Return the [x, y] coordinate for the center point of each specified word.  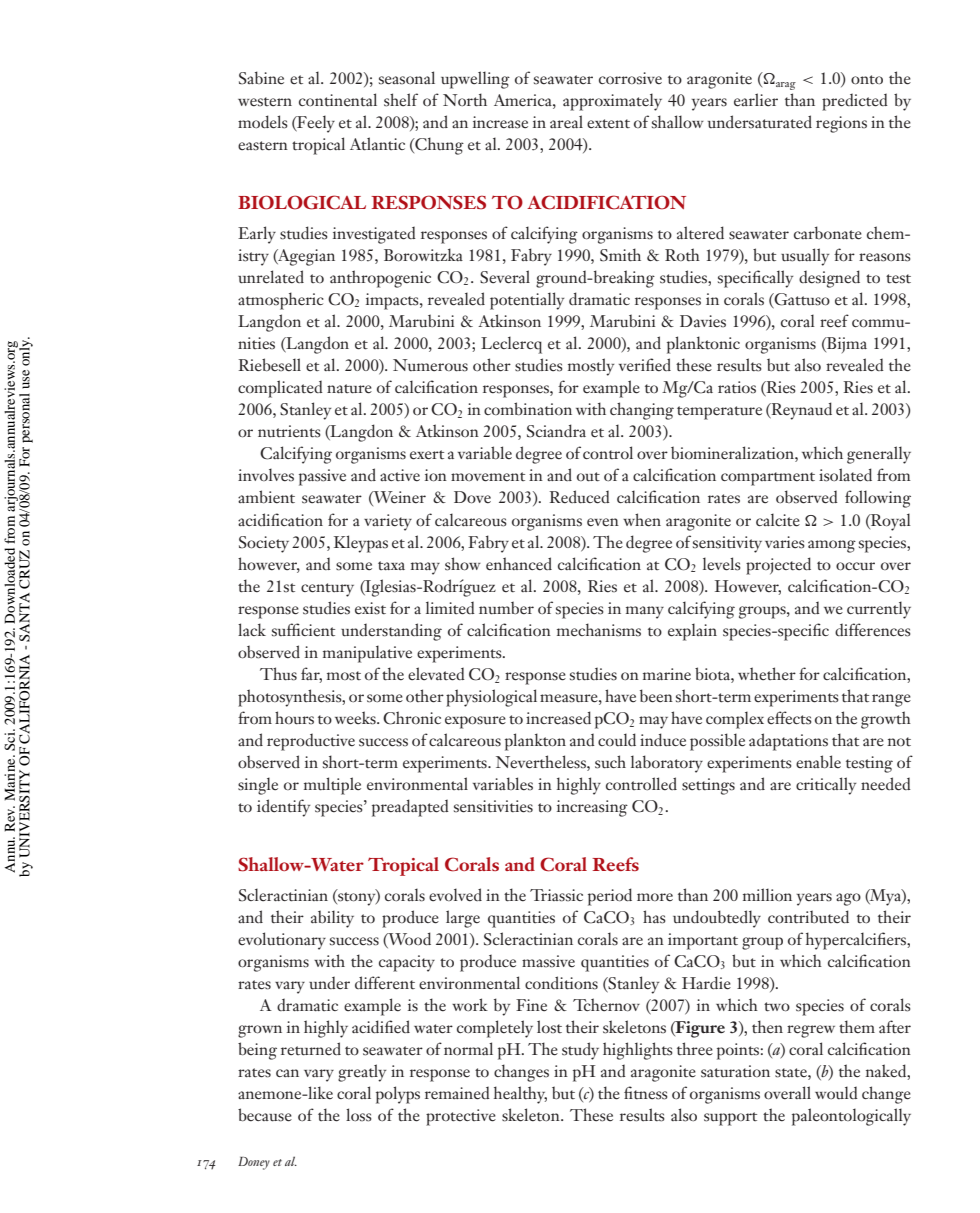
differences [873, 630]
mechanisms [599, 630]
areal [566, 121]
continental [338, 100]
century [327, 590]
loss [359, 1115]
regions [841, 124]
